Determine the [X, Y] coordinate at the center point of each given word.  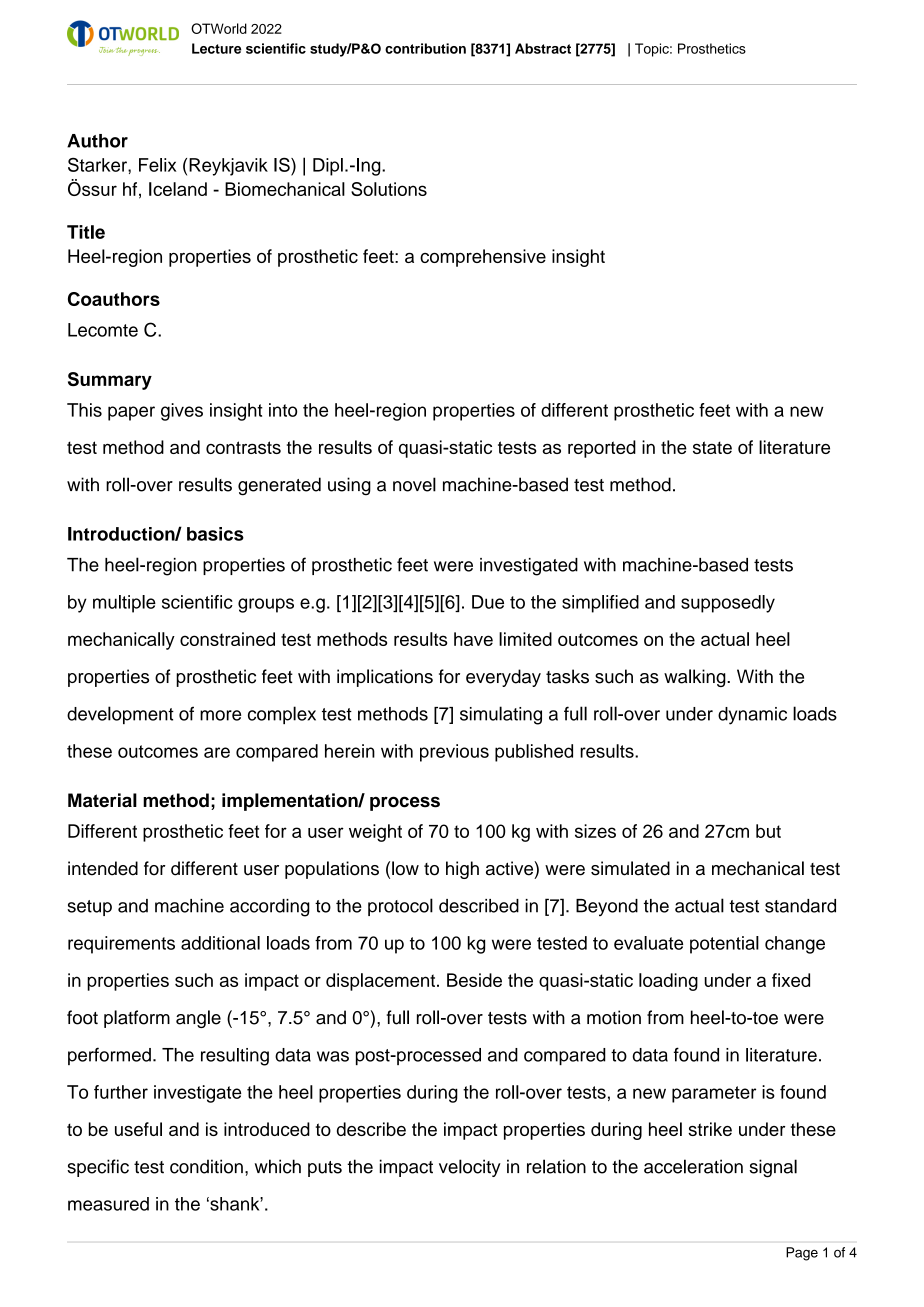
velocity [470, 1168]
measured [108, 1204]
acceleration [693, 1166]
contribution [425, 48]
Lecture [216, 48]
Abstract [543, 48]
